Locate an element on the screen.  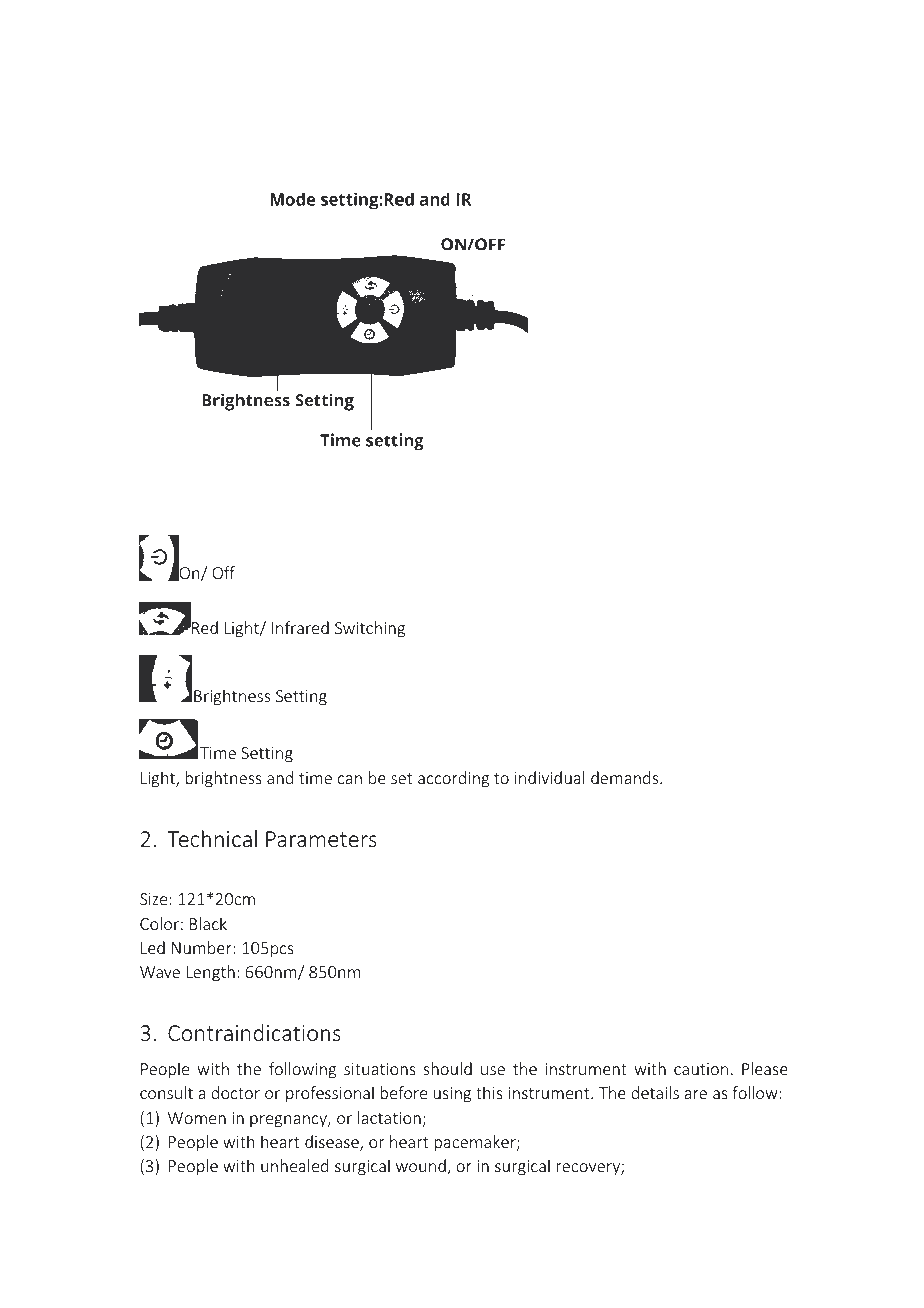
Please is located at coordinates (765, 1068).
